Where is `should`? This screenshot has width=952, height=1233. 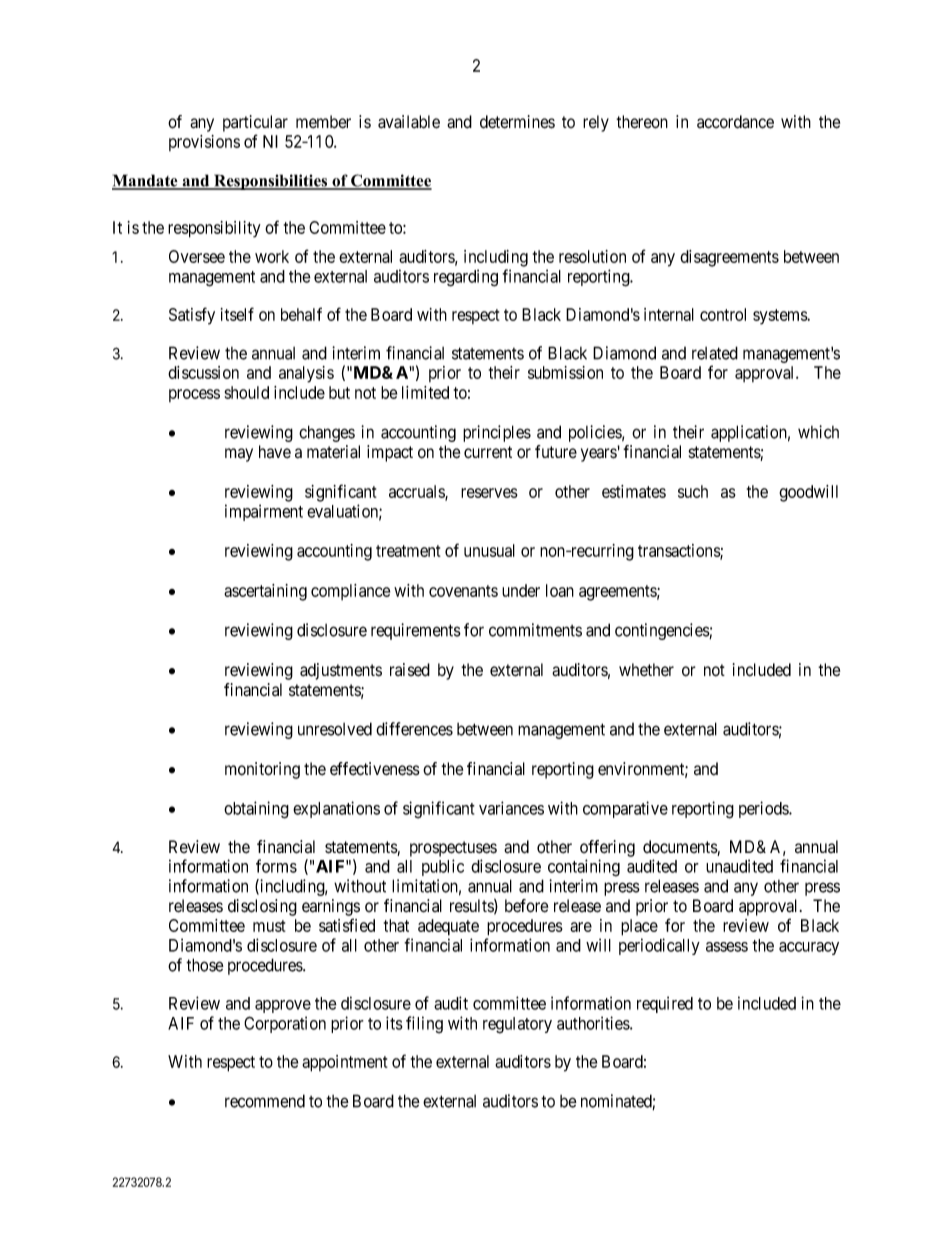 should is located at coordinates (247, 392).
